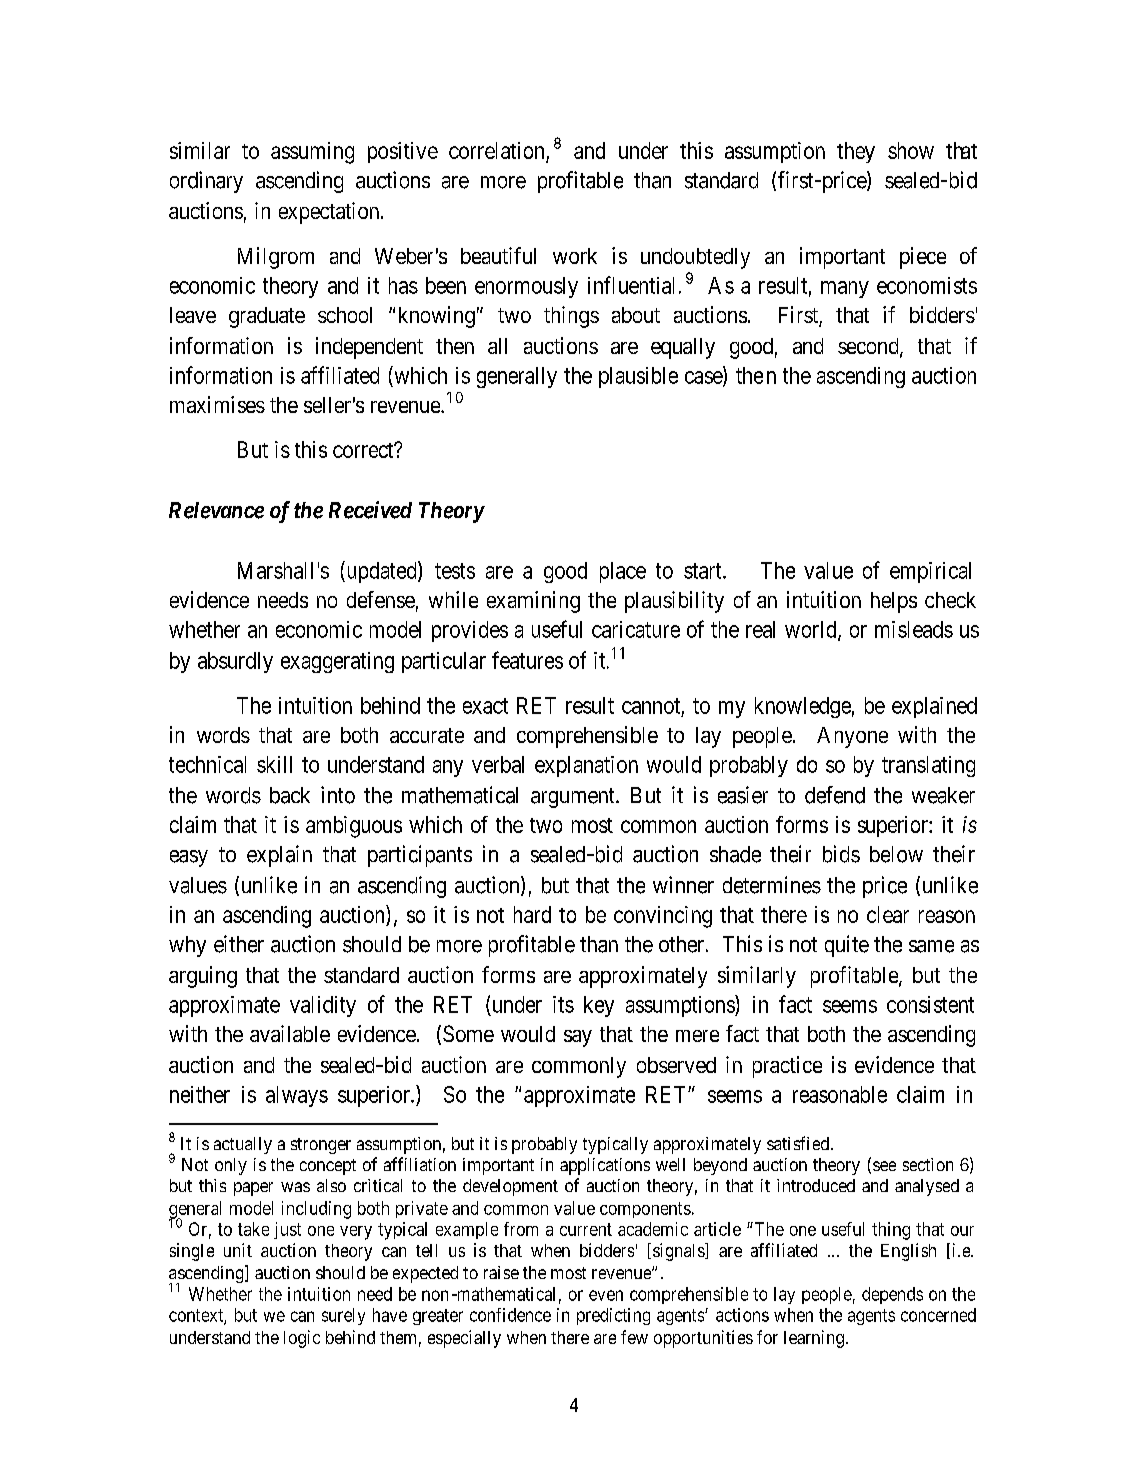 Image resolution: width=1146 pixels, height=1483 pixels. Describe the element at coordinates (930, 1004) in the page. I see `consistent` at that location.
